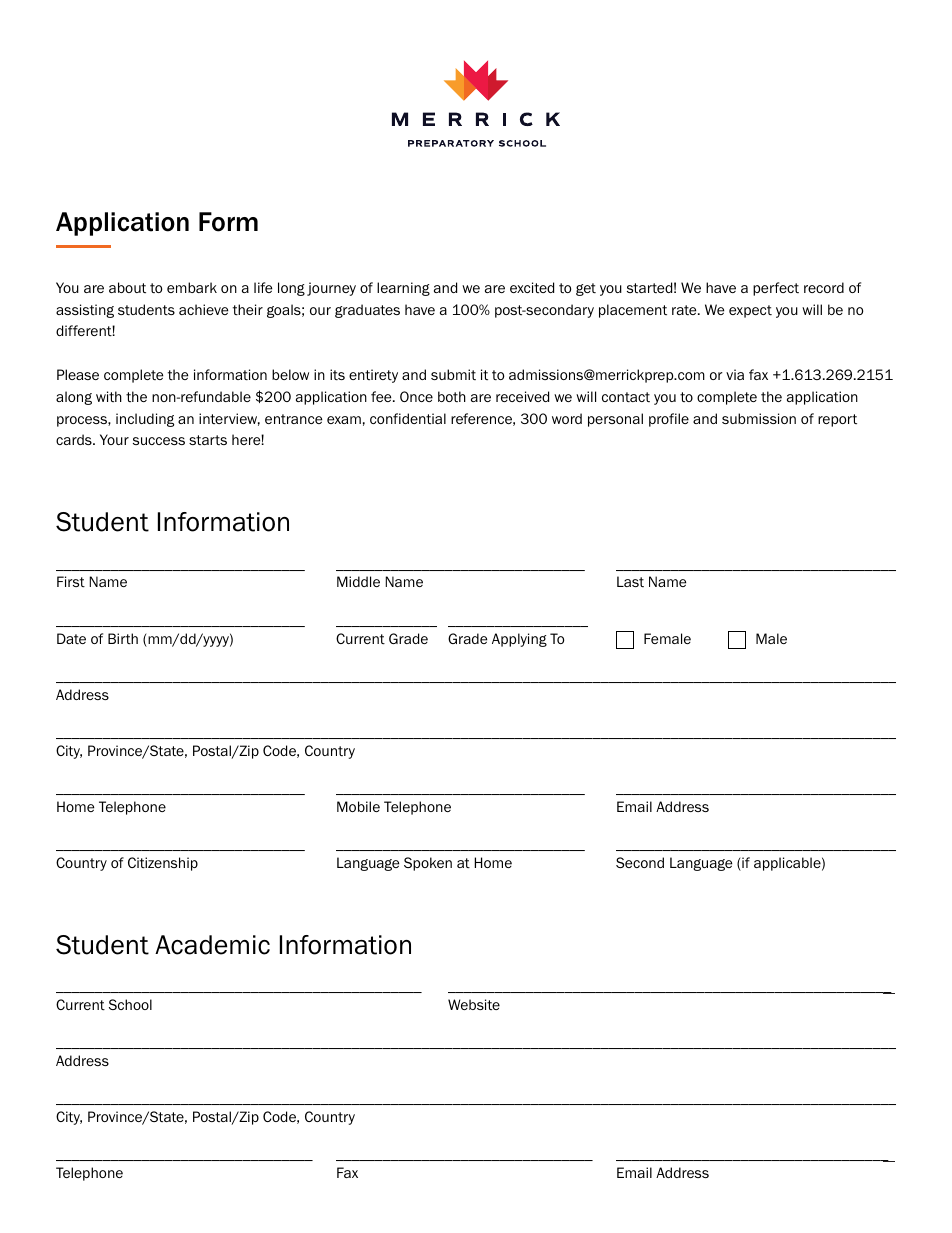  I want to click on Applying, so click(519, 640).
